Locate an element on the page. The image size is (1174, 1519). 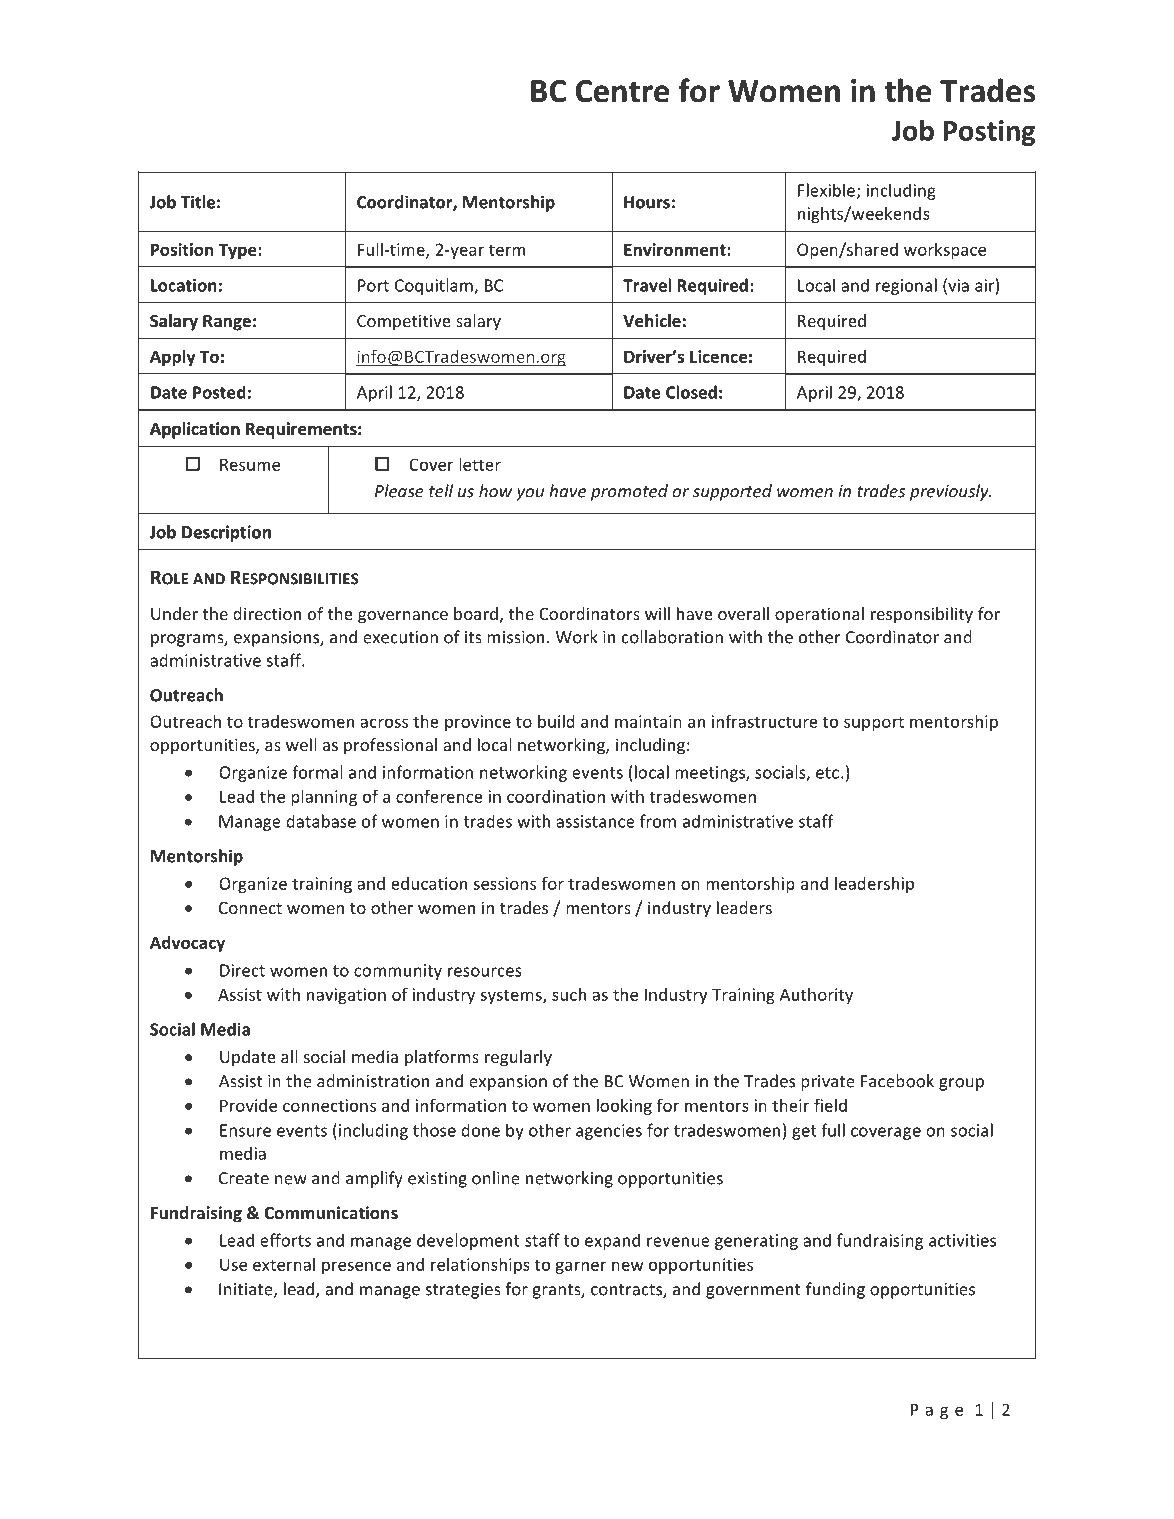
build is located at coordinates (556, 721).
